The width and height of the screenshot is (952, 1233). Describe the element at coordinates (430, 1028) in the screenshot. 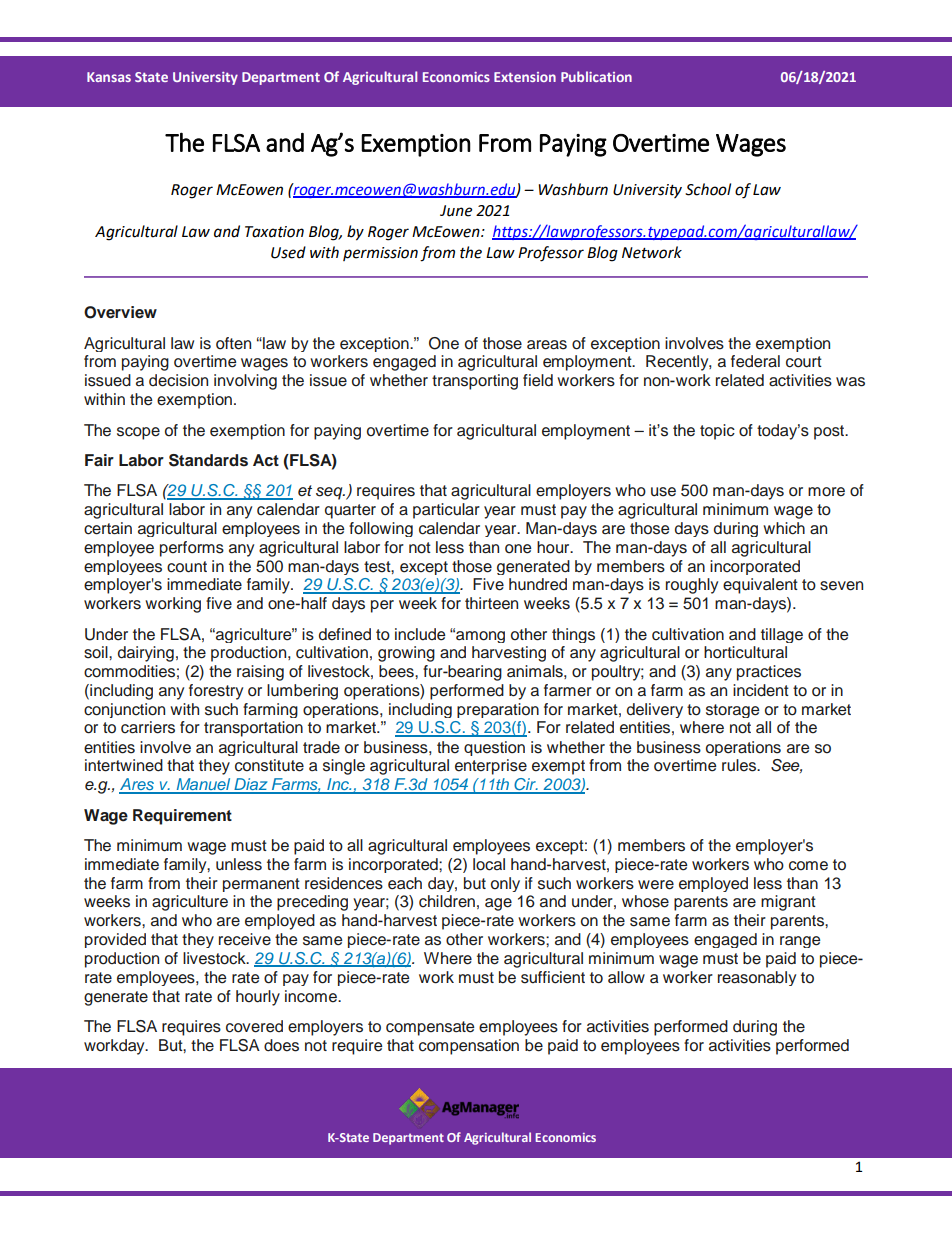

I see `compensate` at that location.
